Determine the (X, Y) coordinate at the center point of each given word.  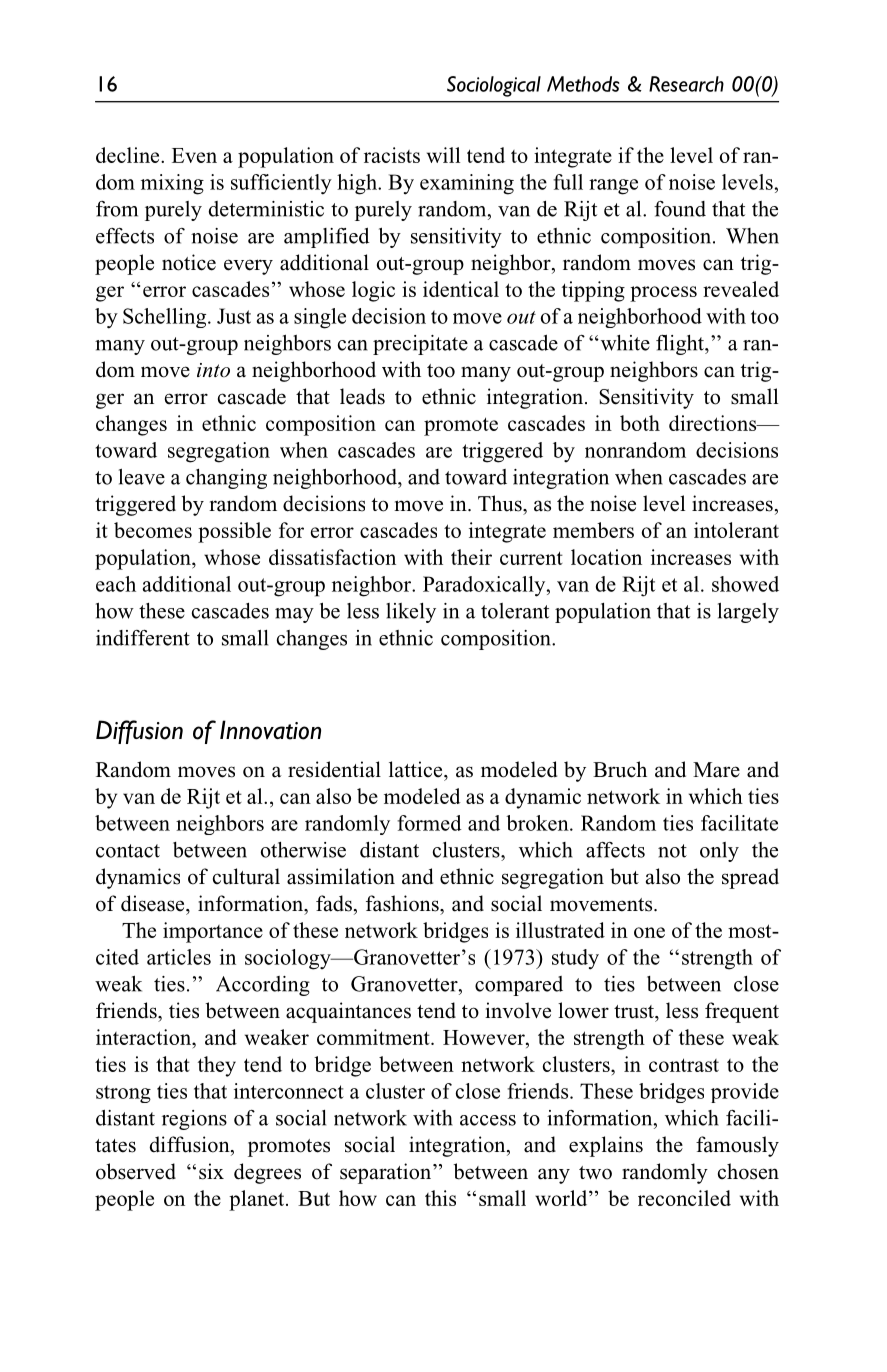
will (443, 155)
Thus (501, 503)
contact (128, 851)
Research (686, 84)
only (719, 852)
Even (194, 155)
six (211, 1171)
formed (429, 823)
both (640, 423)
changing (226, 479)
